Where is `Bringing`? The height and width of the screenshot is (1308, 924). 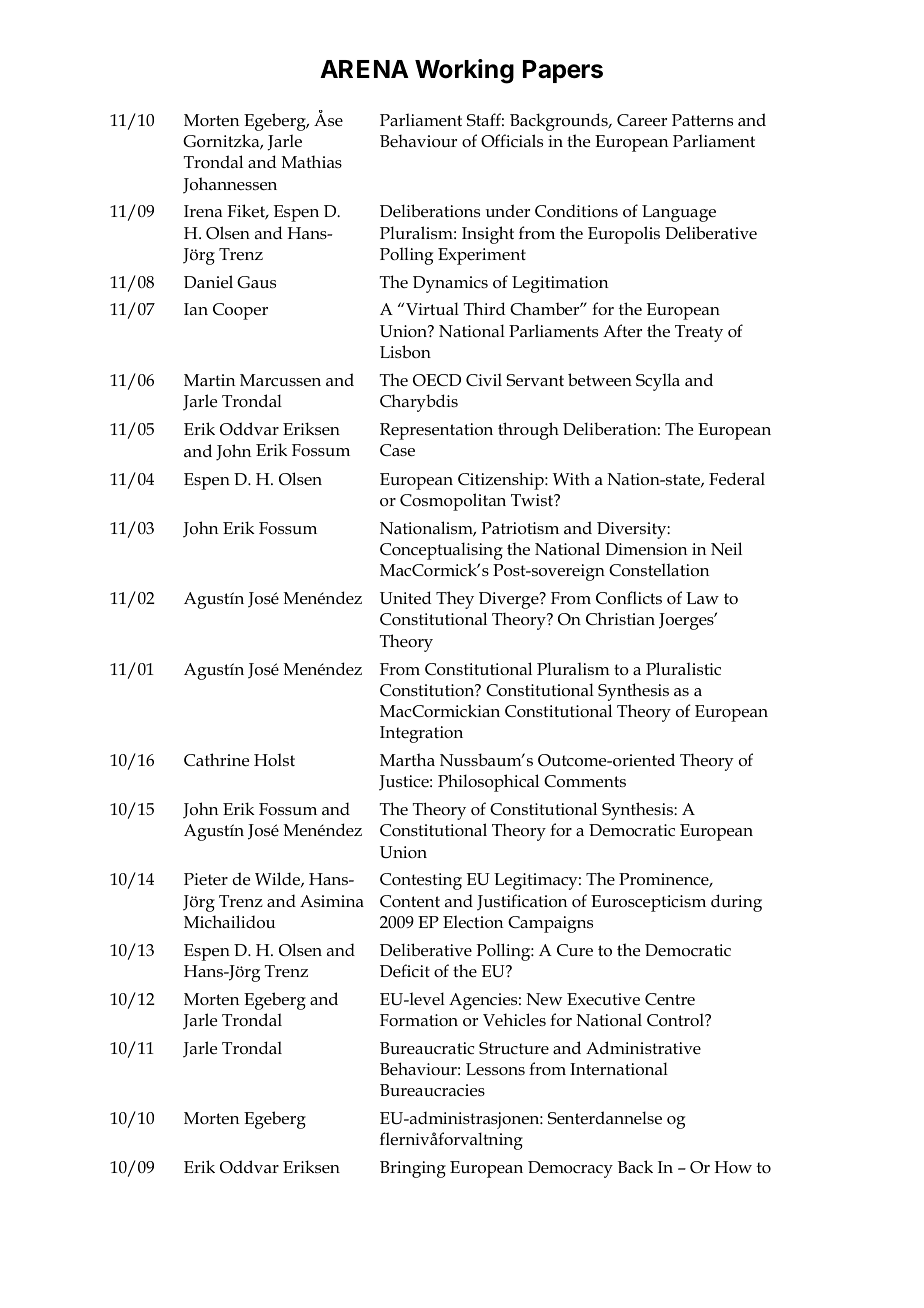
Bringing is located at coordinates (413, 1169).
